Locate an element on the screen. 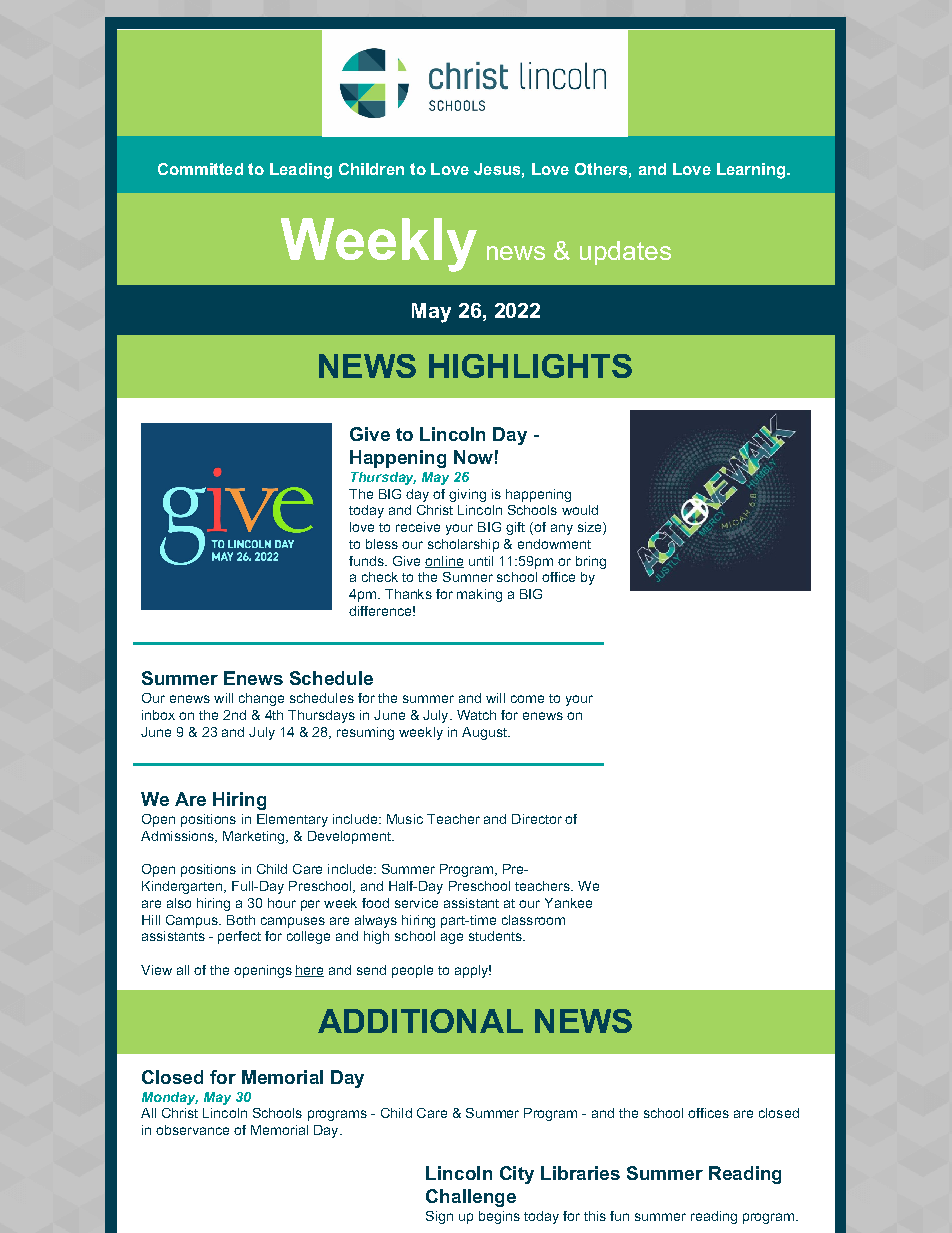 The image size is (952, 1233). observance is located at coordinates (192, 1130).
